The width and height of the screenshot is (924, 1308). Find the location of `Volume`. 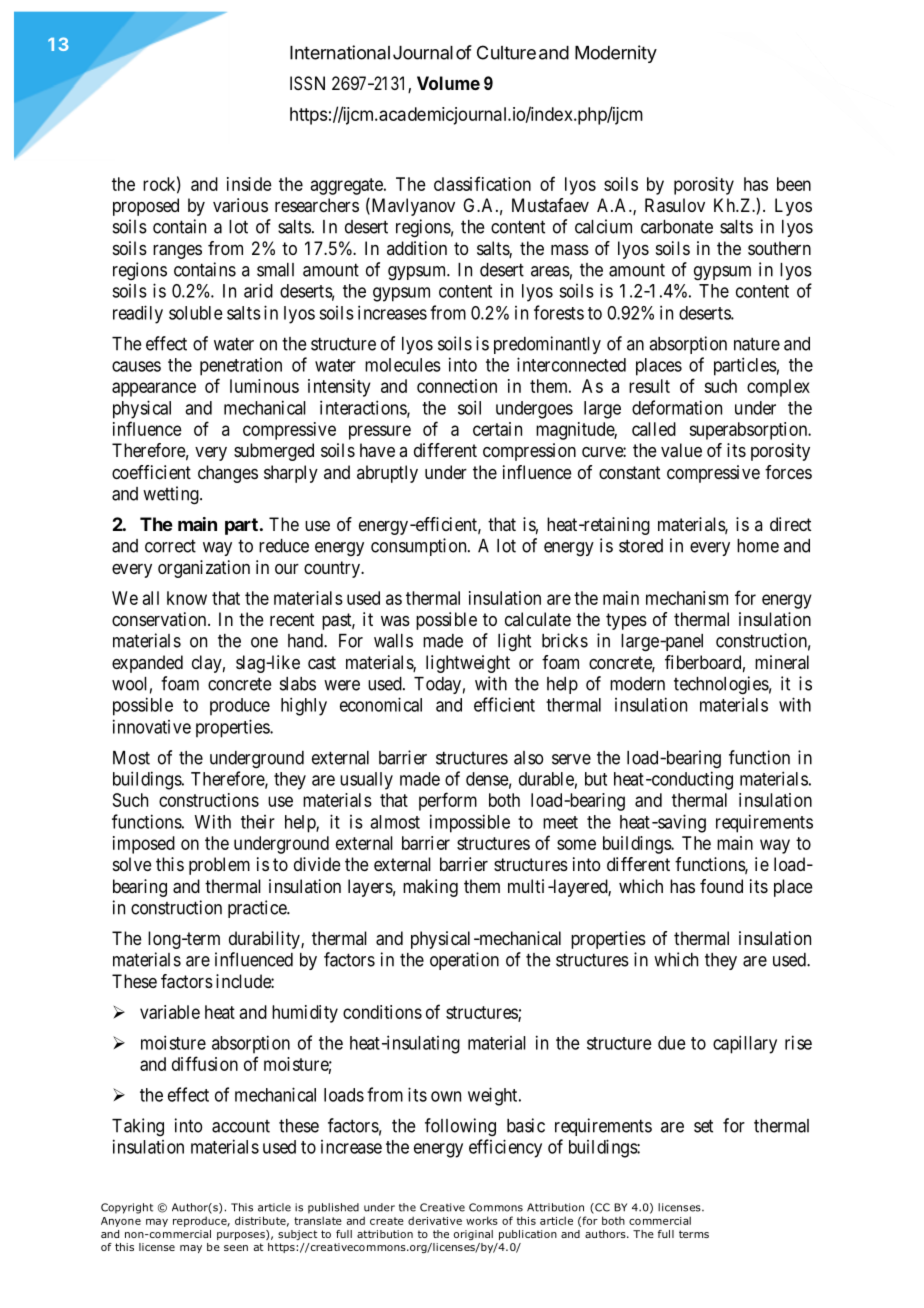

Volume is located at coordinates (448, 83).
